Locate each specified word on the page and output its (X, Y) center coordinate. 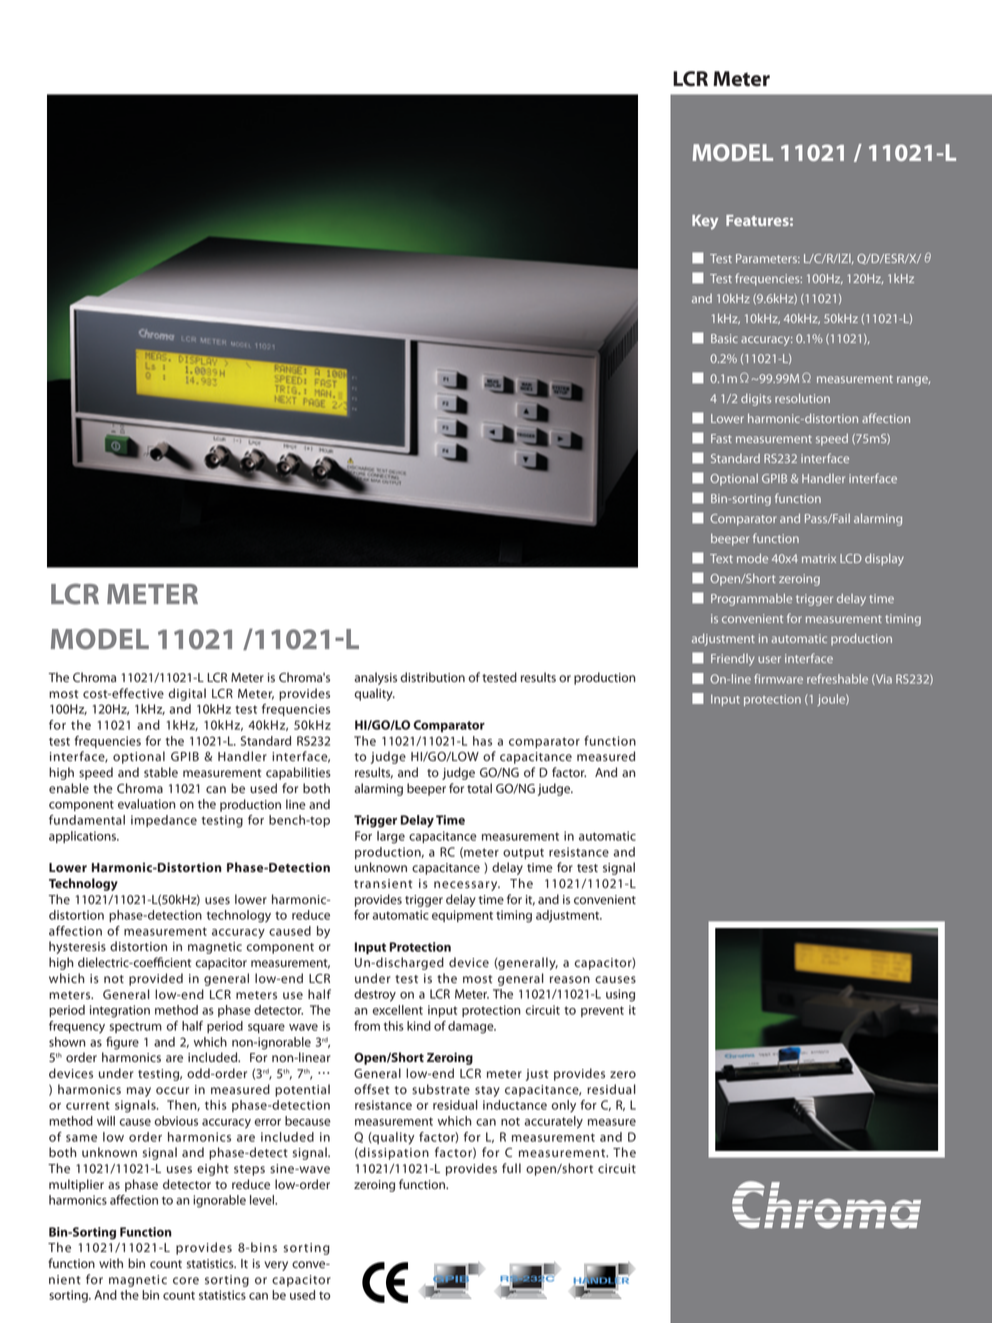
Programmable (751, 599)
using (620, 995)
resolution (802, 398)
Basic (724, 338)
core (186, 1281)
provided (156, 979)
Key (705, 222)
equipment (462, 916)
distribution (432, 677)
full (511, 1168)
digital (187, 694)
